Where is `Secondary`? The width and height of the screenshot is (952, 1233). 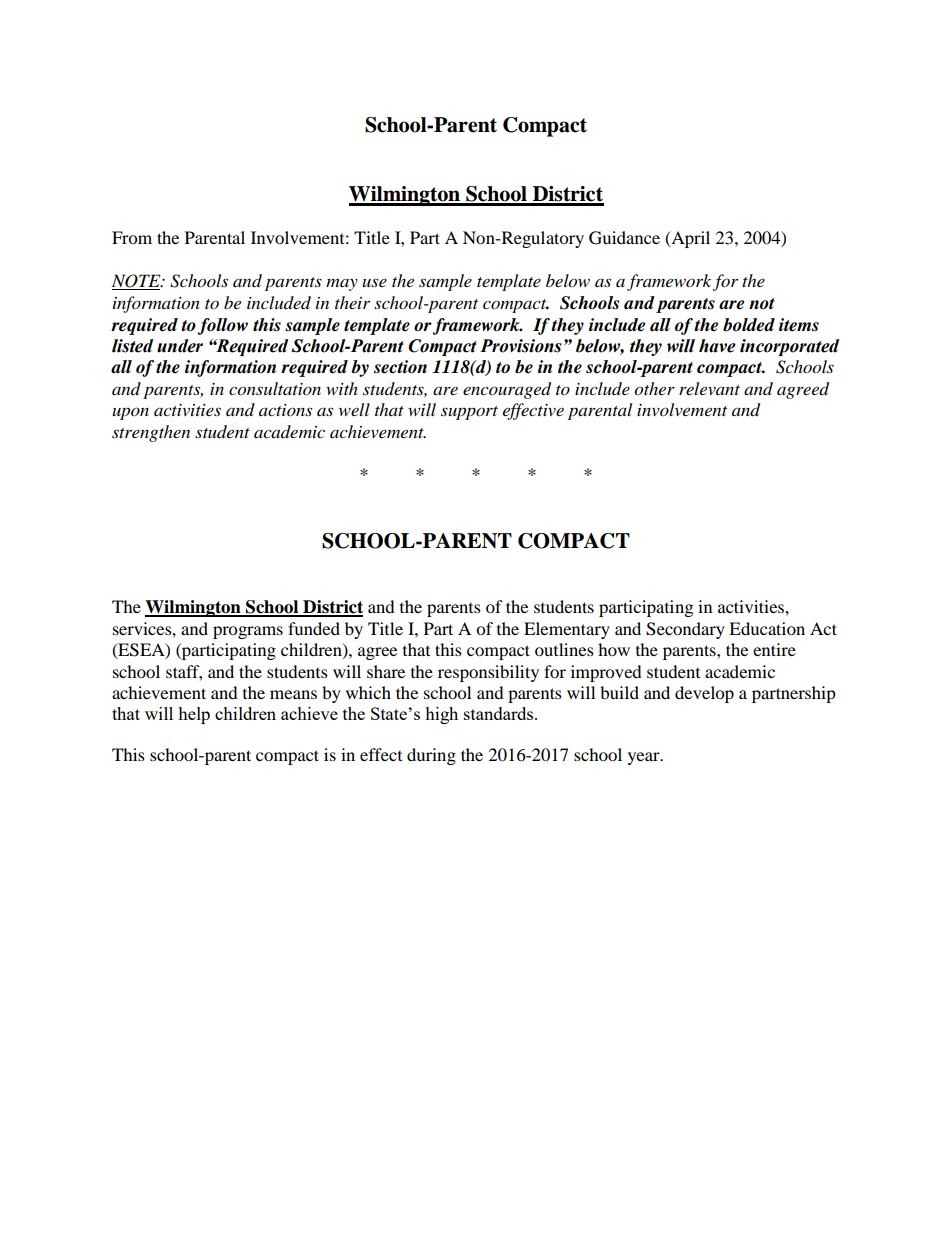
Secondary is located at coordinates (685, 630).
